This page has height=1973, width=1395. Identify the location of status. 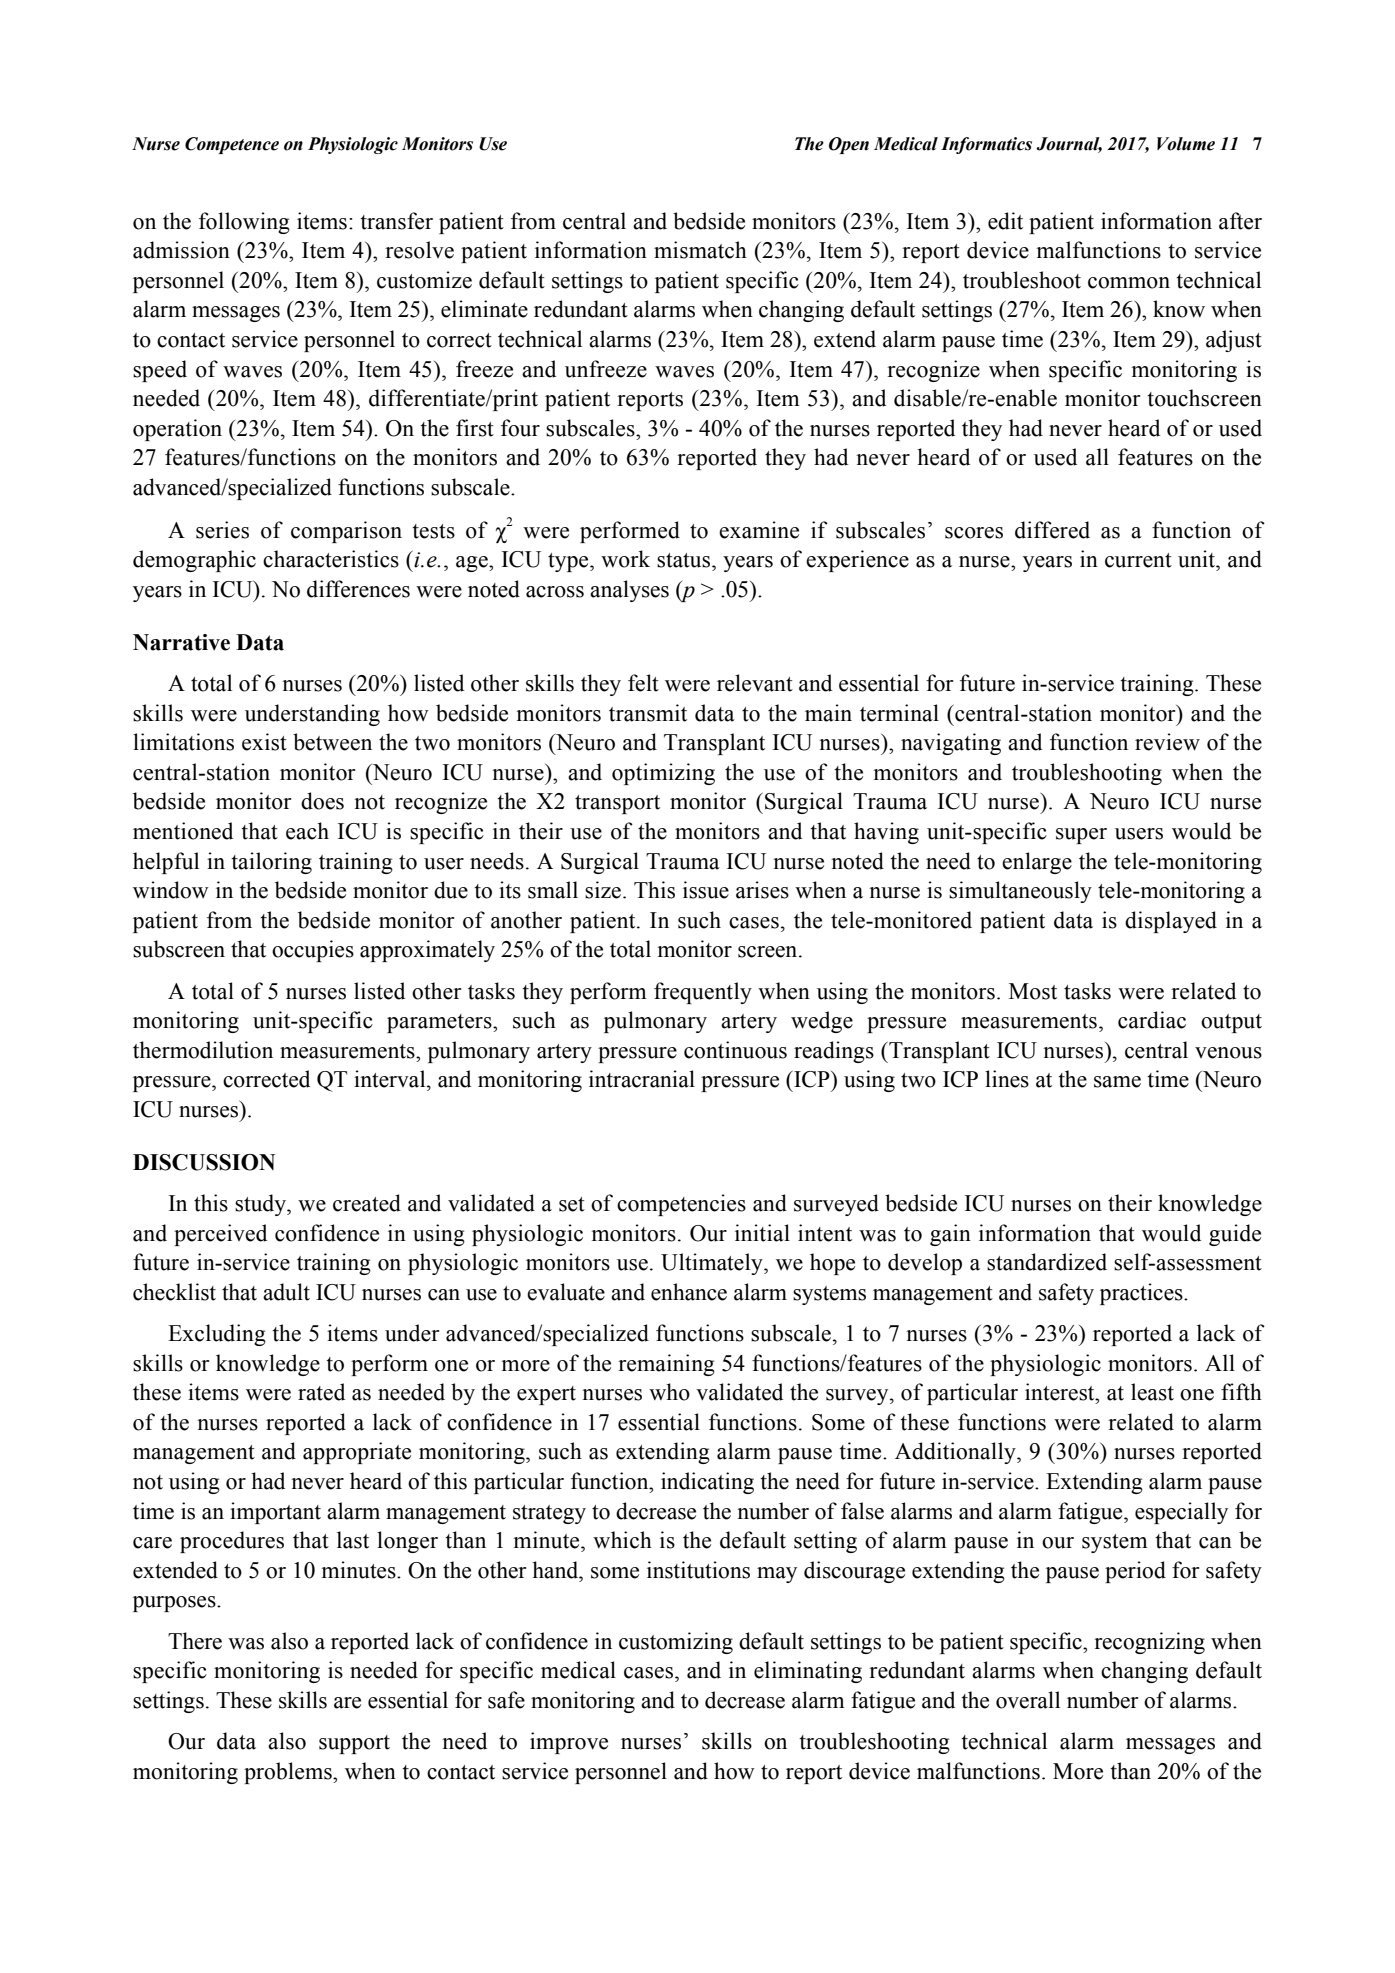
(685, 560).
